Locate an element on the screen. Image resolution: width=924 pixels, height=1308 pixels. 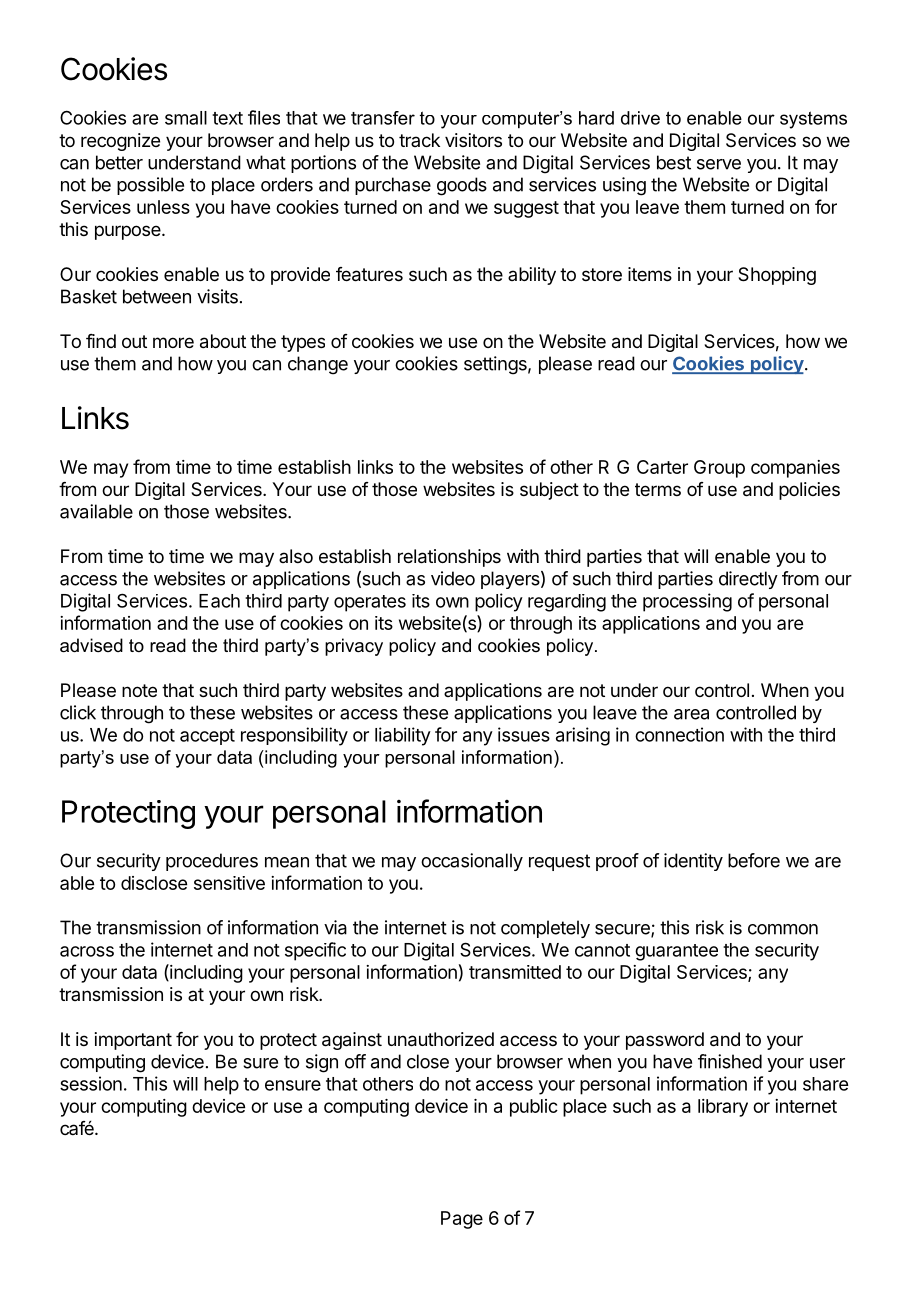
sensitive is located at coordinates (229, 883).
